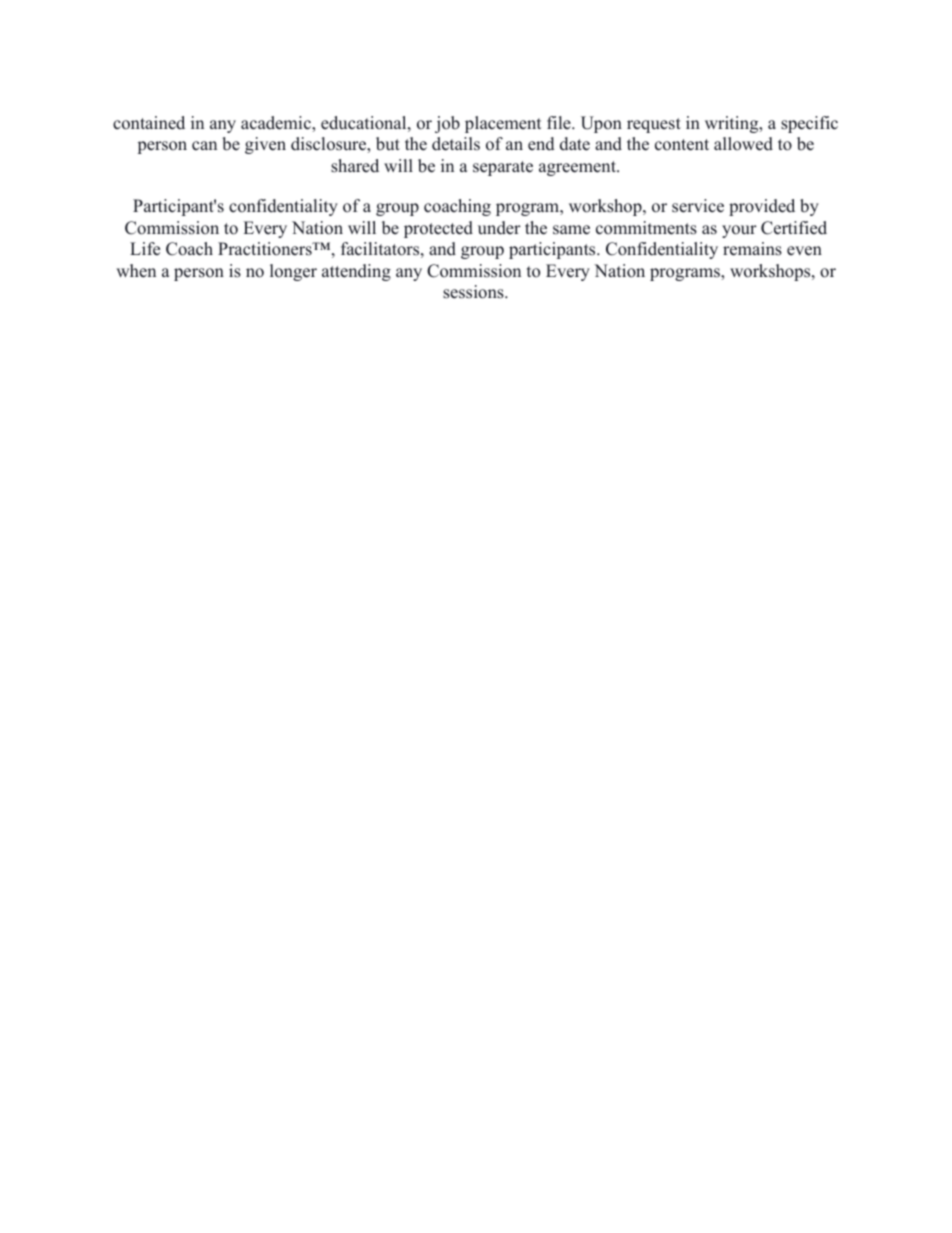 This page has width=952, height=1233. Describe the element at coordinates (571, 230) in the page. I see `same` at that location.
